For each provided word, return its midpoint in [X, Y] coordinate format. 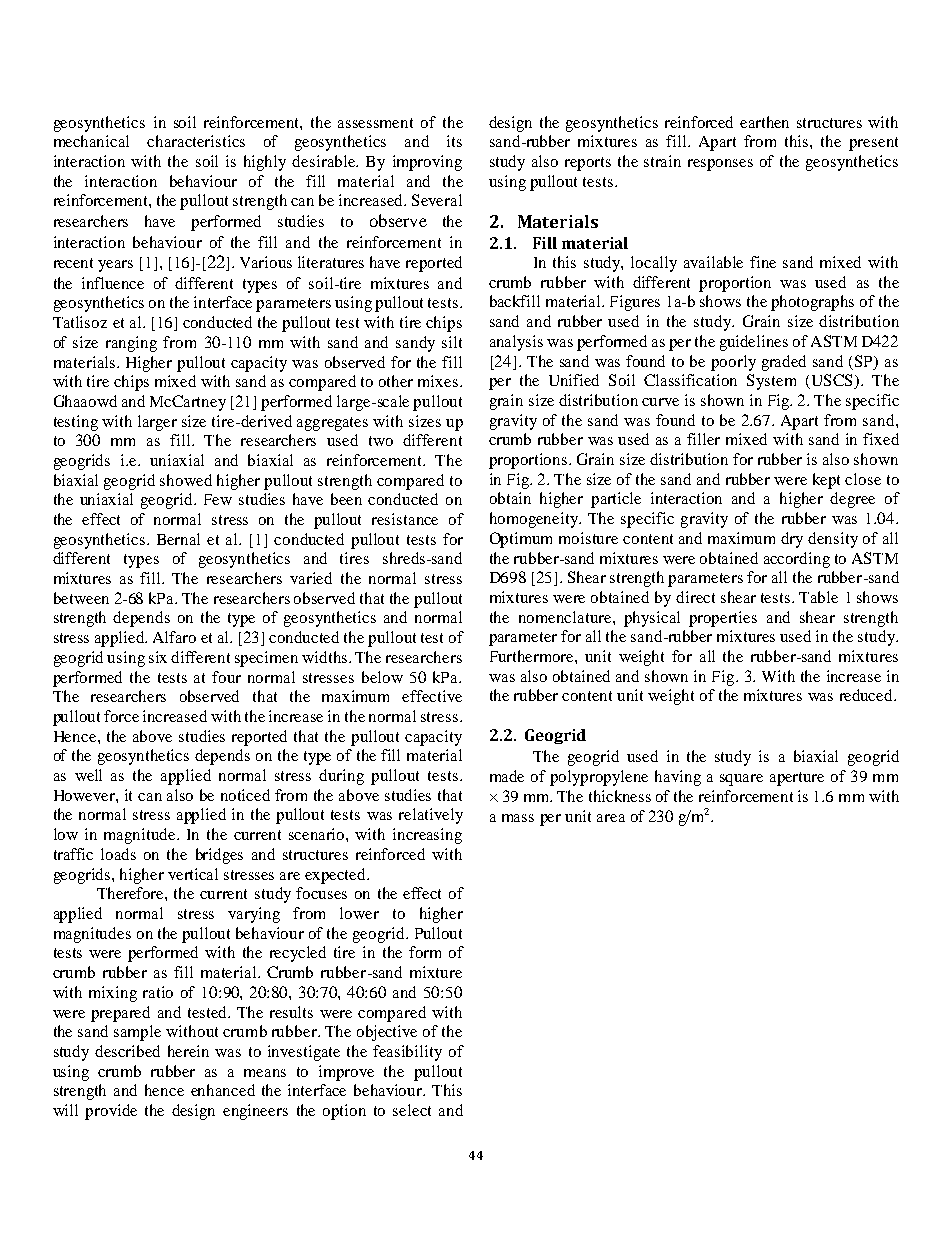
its [454, 141]
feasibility [407, 1053]
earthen [764, 122]
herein [188, 1051]
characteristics [196, 141]
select [412, 1110]
